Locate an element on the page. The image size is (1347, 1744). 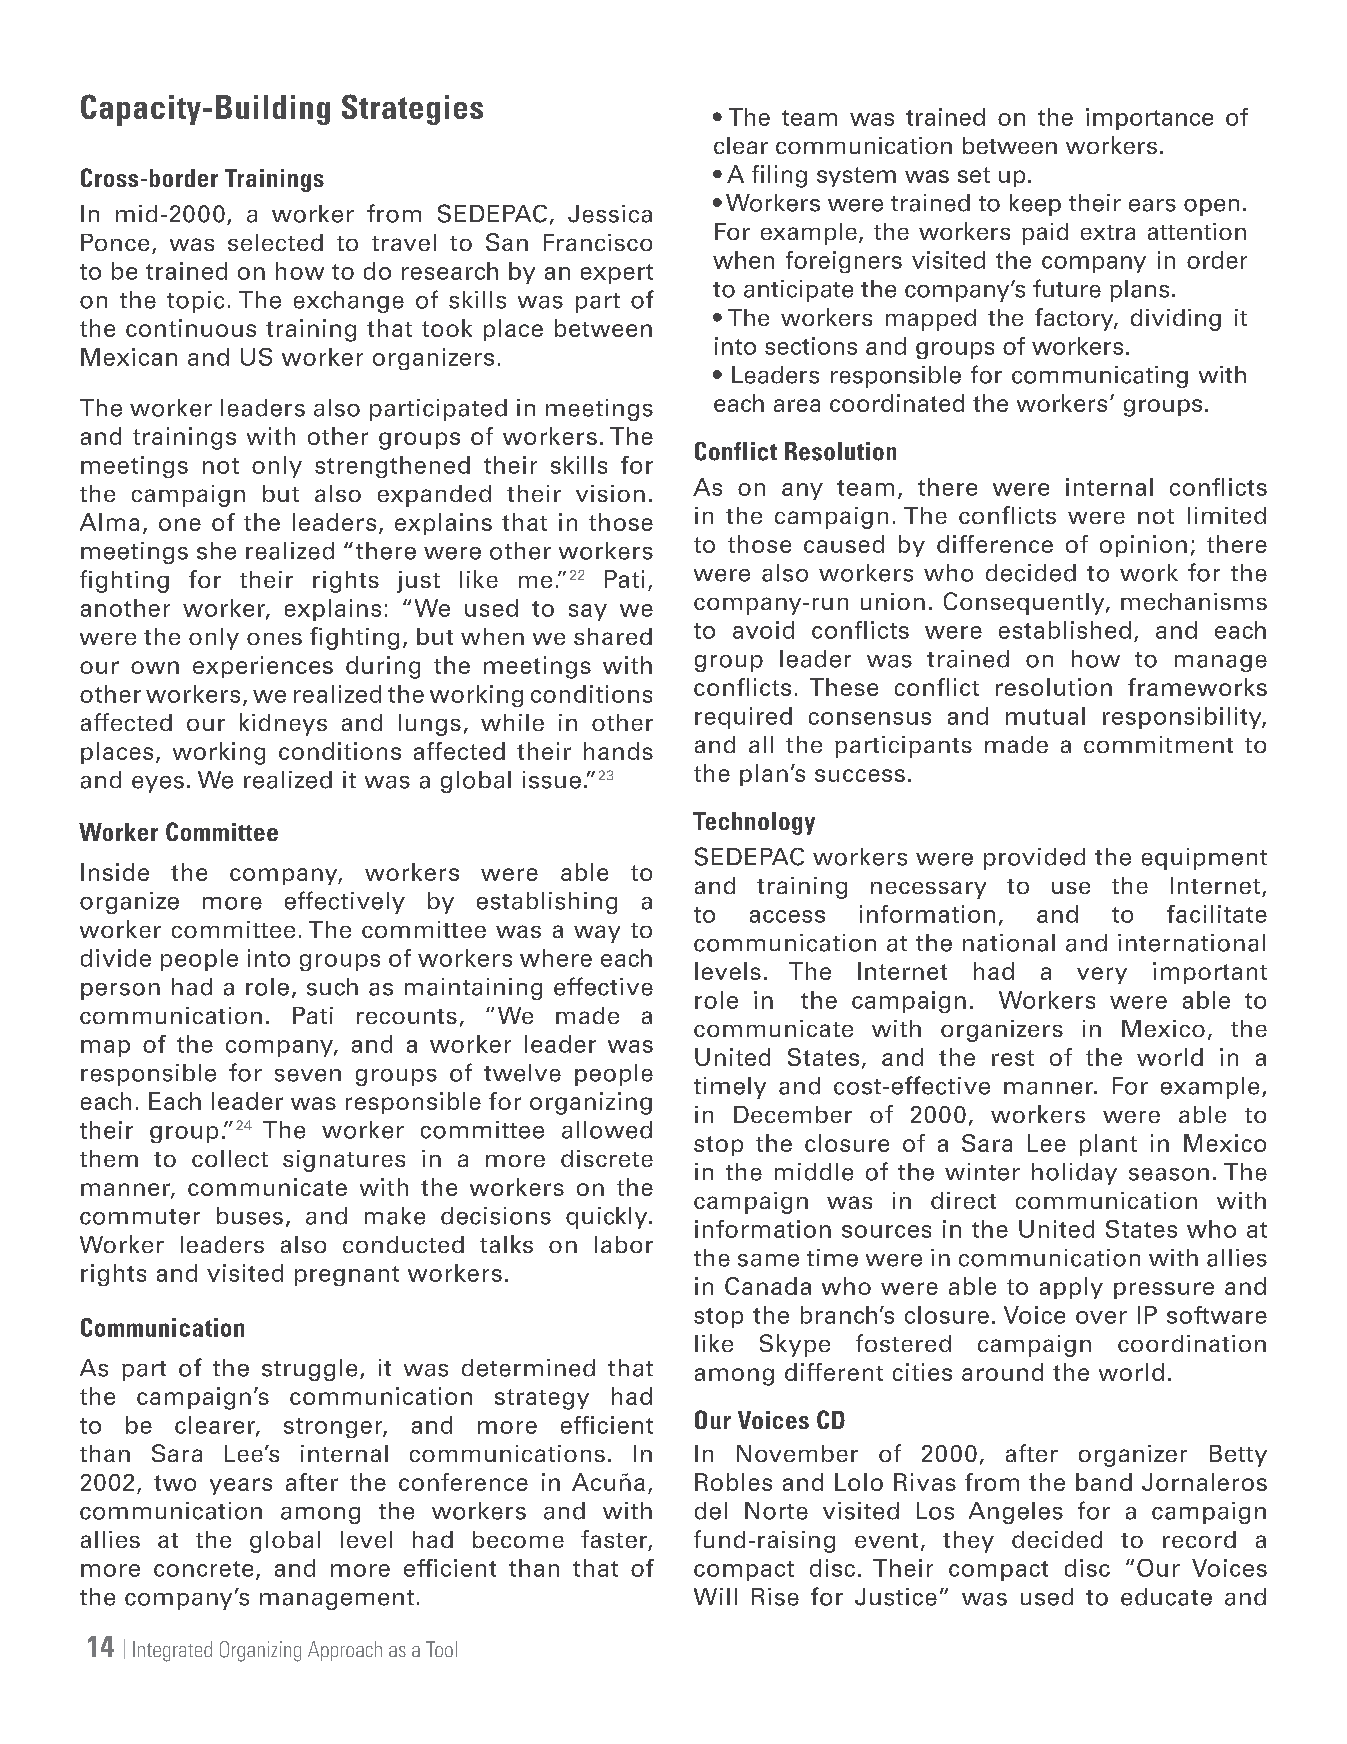
allowed is located at coordinates (607, 1130).
